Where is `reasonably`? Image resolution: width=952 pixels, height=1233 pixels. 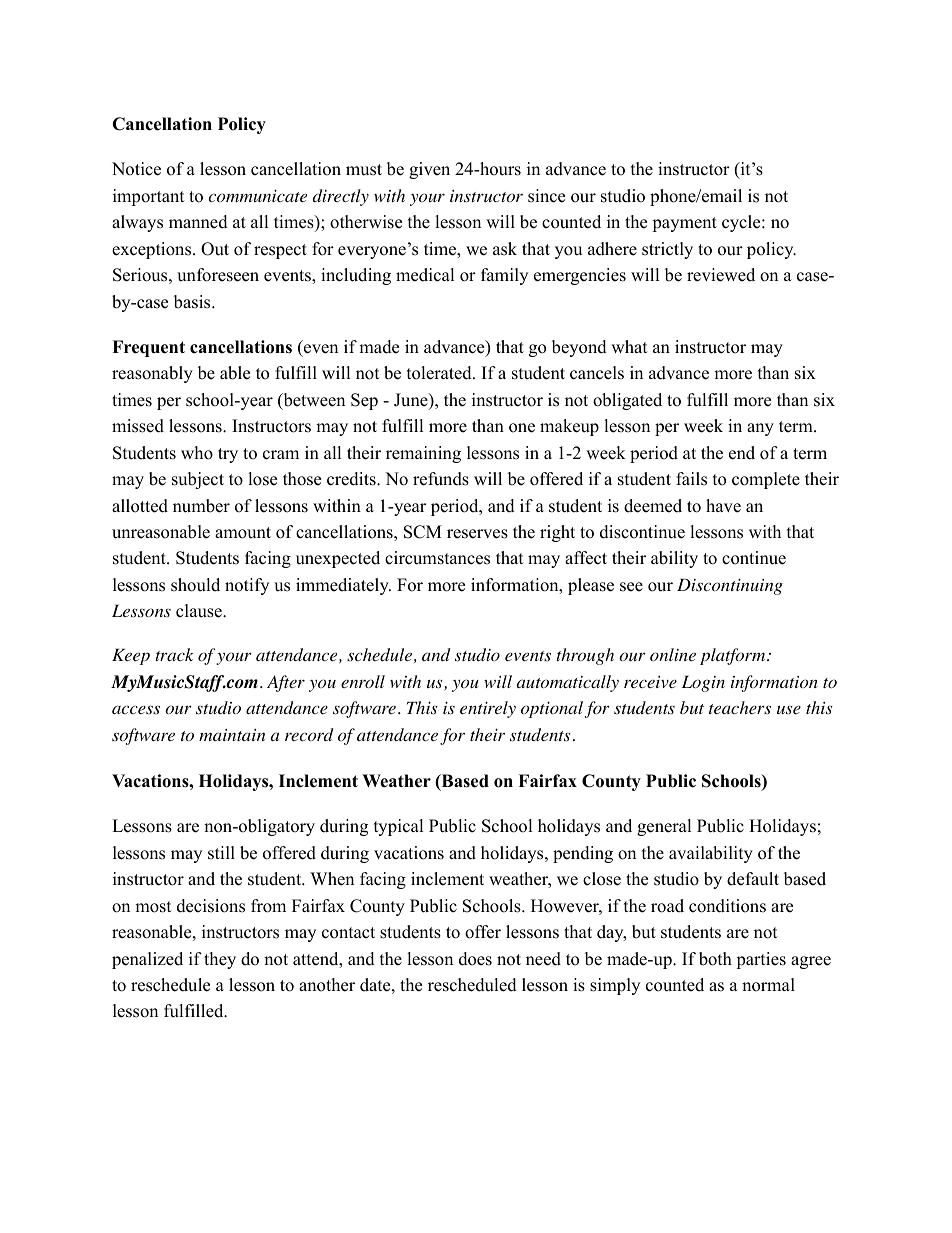
reasonably is located at coordinates (152, 374).
